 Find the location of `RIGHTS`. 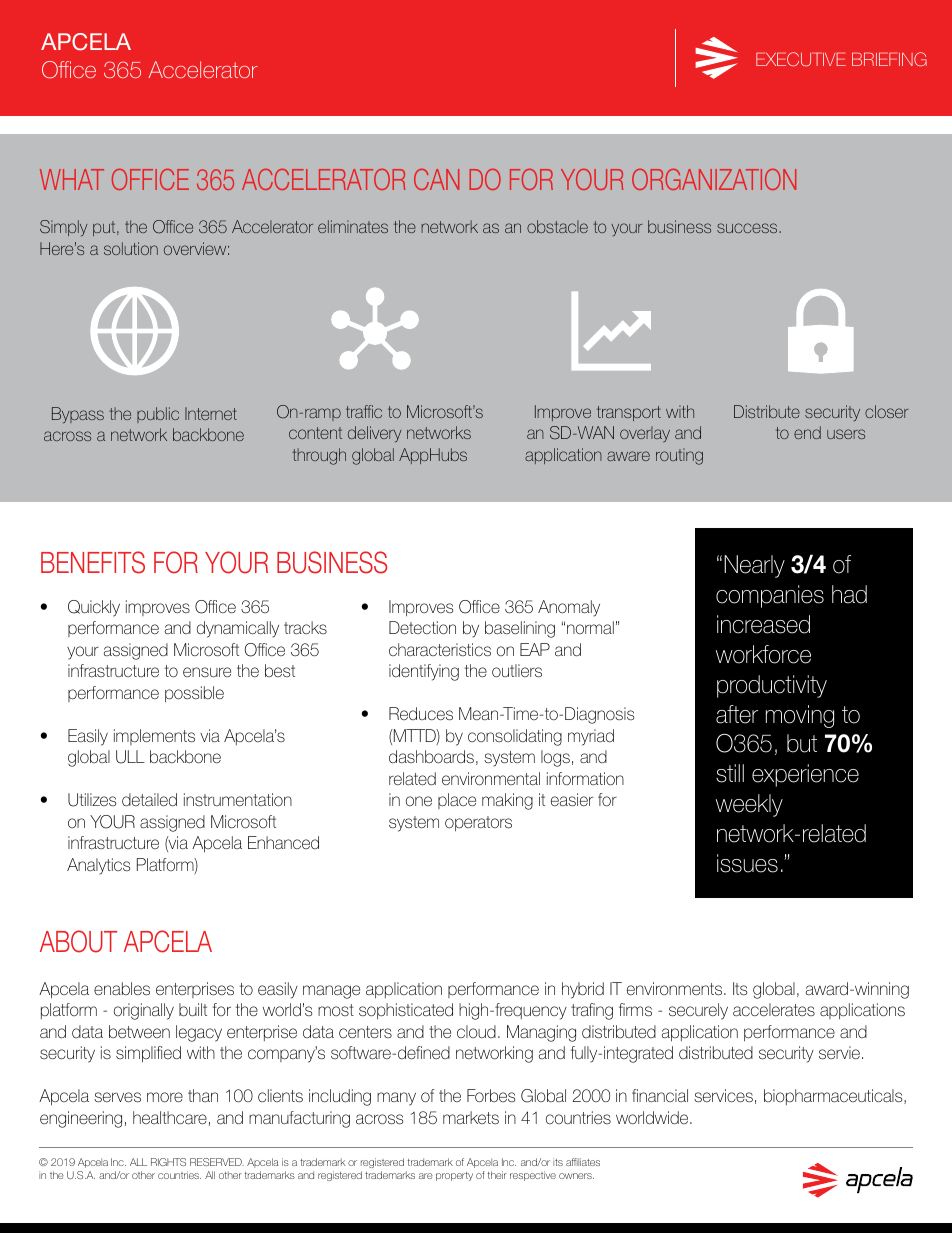

RIGHTS is located at coordinates (168, 1162).
